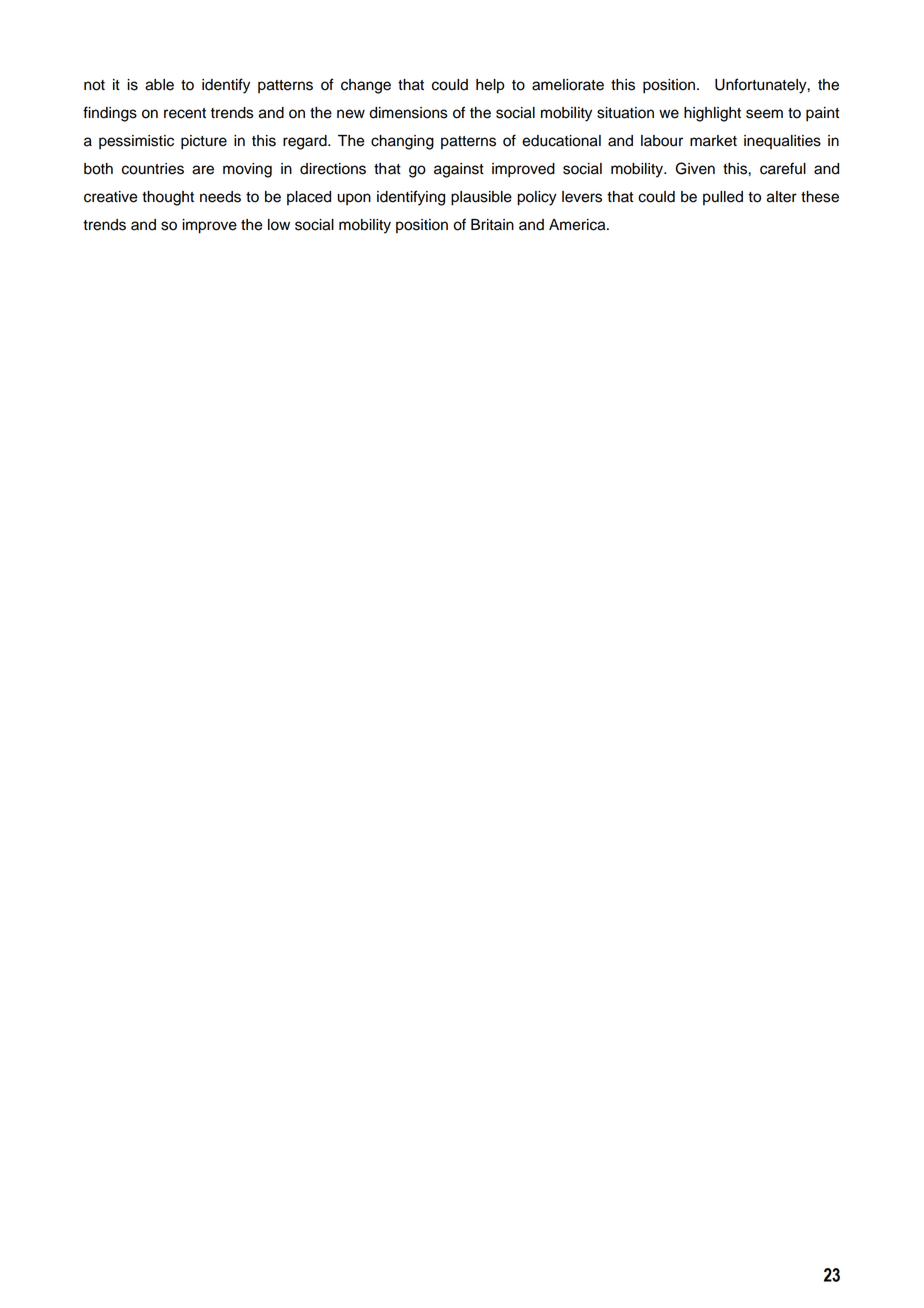 The image size is (924, 1308). I want to click on help, so click(490, 86).
